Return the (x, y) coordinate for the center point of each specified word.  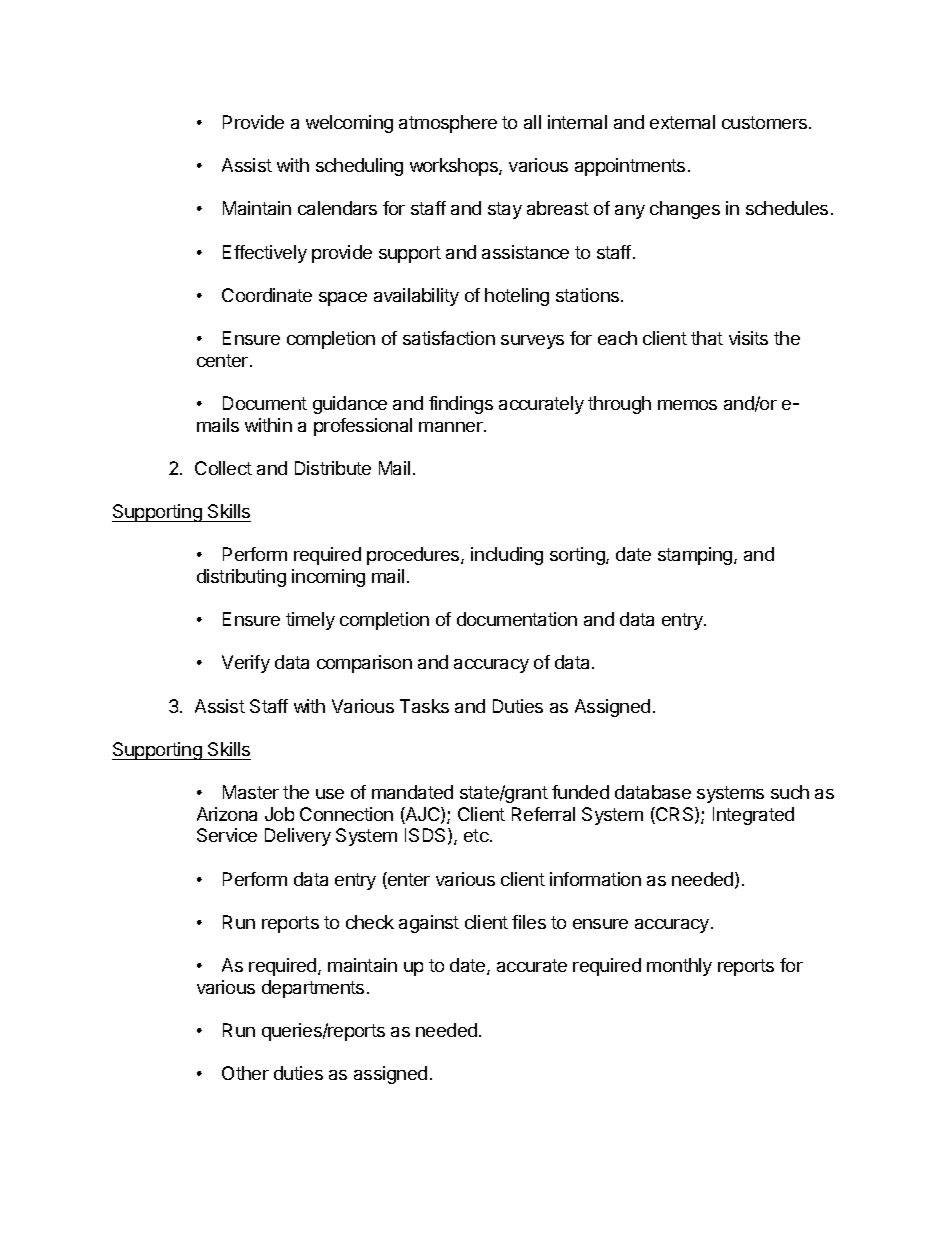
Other (245, 1073)
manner (452, 427)
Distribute (333, 468)
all (532, 122)
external (682, 122)
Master (251, 792)
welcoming (349, 124)
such (790, 792)
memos (687, 405)
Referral (543, 814)
